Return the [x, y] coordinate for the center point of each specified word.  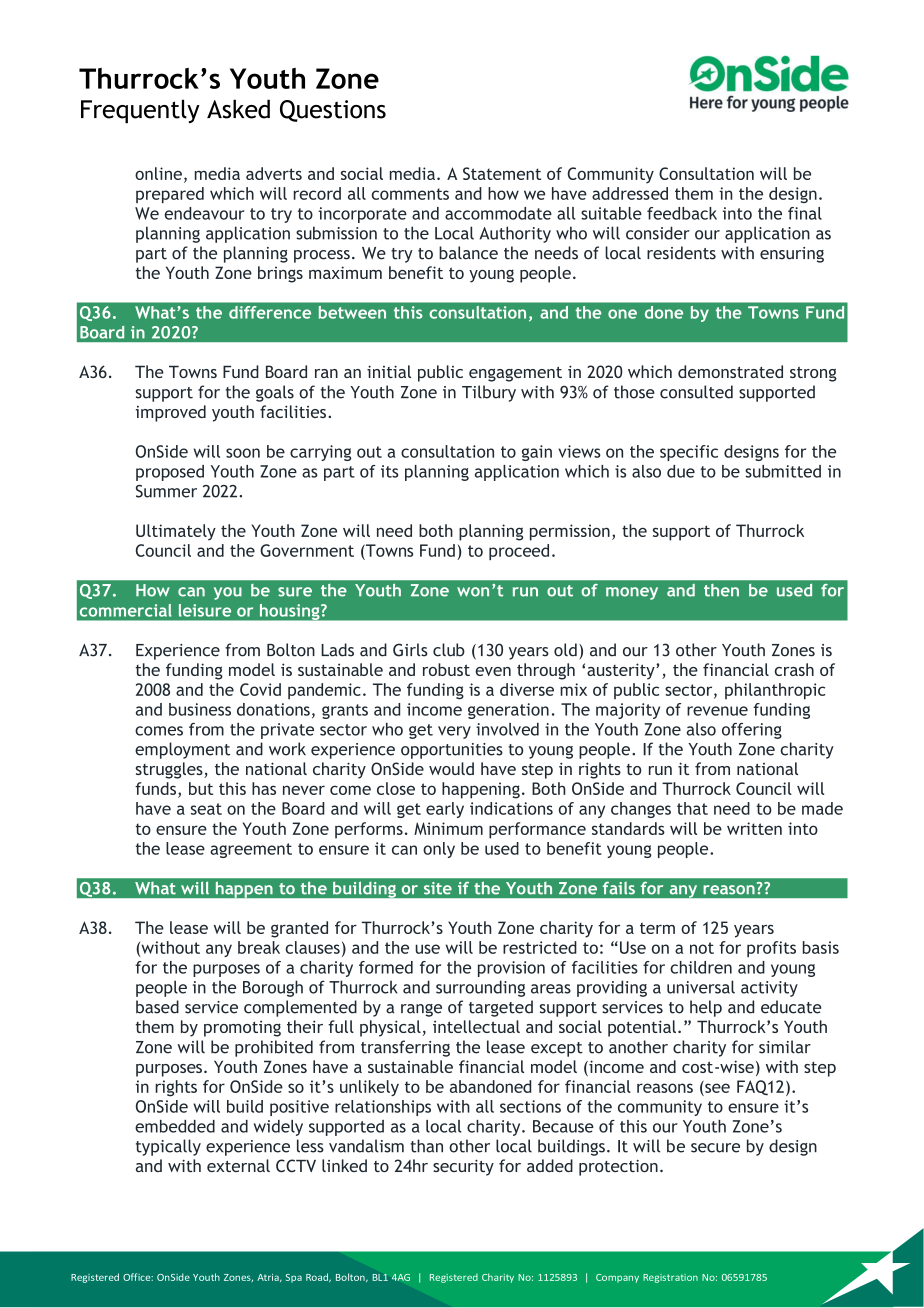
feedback [682, 213]
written [754, 828]
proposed [170, 473]
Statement [502, 173]
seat [206, 809]
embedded [175, 1126]
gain [537, 453]
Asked [238, 109]
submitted [783, 471]
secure [715, 1148]
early [445, 810]
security [463, 1167]
